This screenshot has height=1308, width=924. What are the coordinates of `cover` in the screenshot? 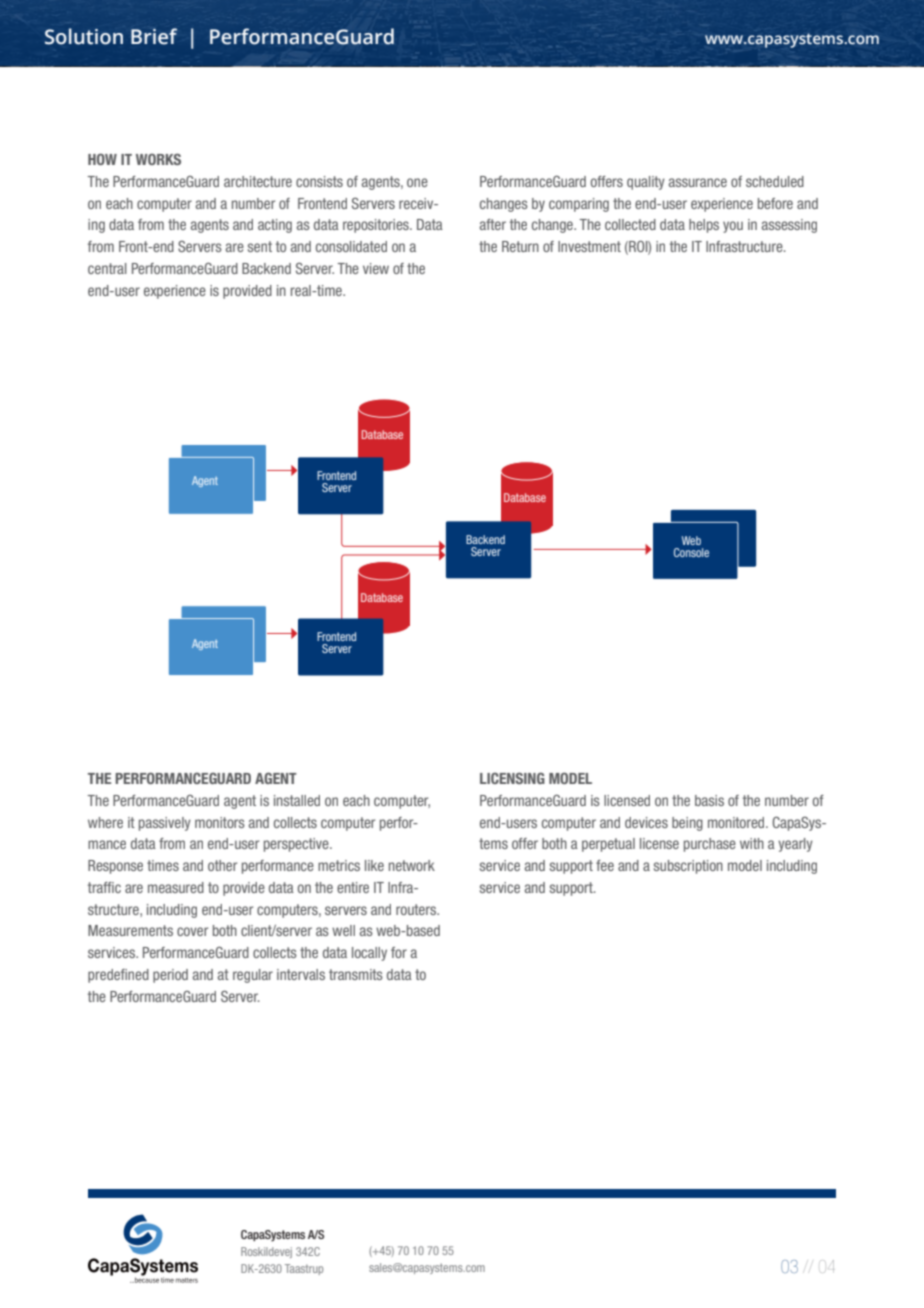 It's located at (192, 931).
